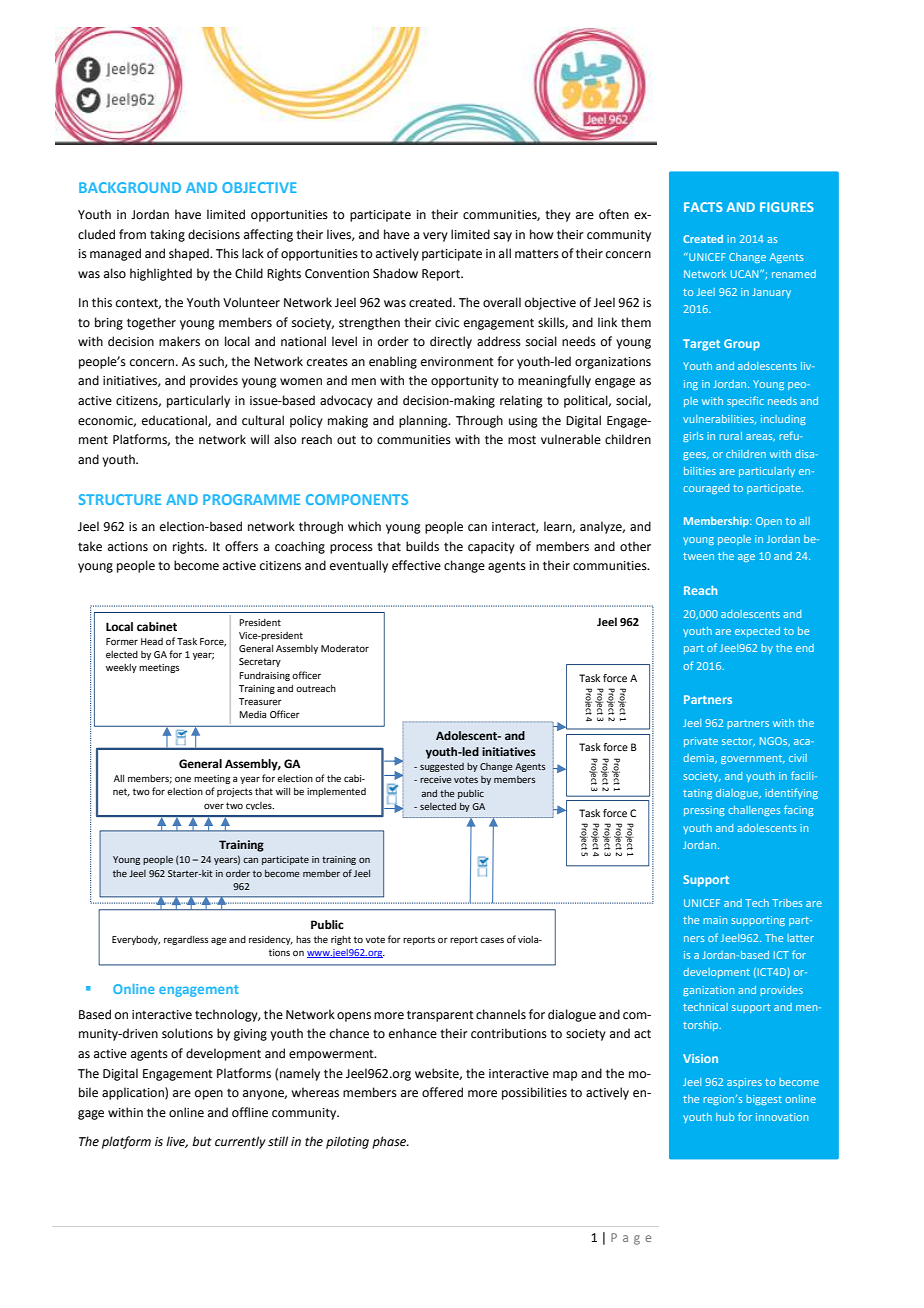 The width and height of the screenshot is (924, 1308). I want to click on taking, so click(167, 235).
